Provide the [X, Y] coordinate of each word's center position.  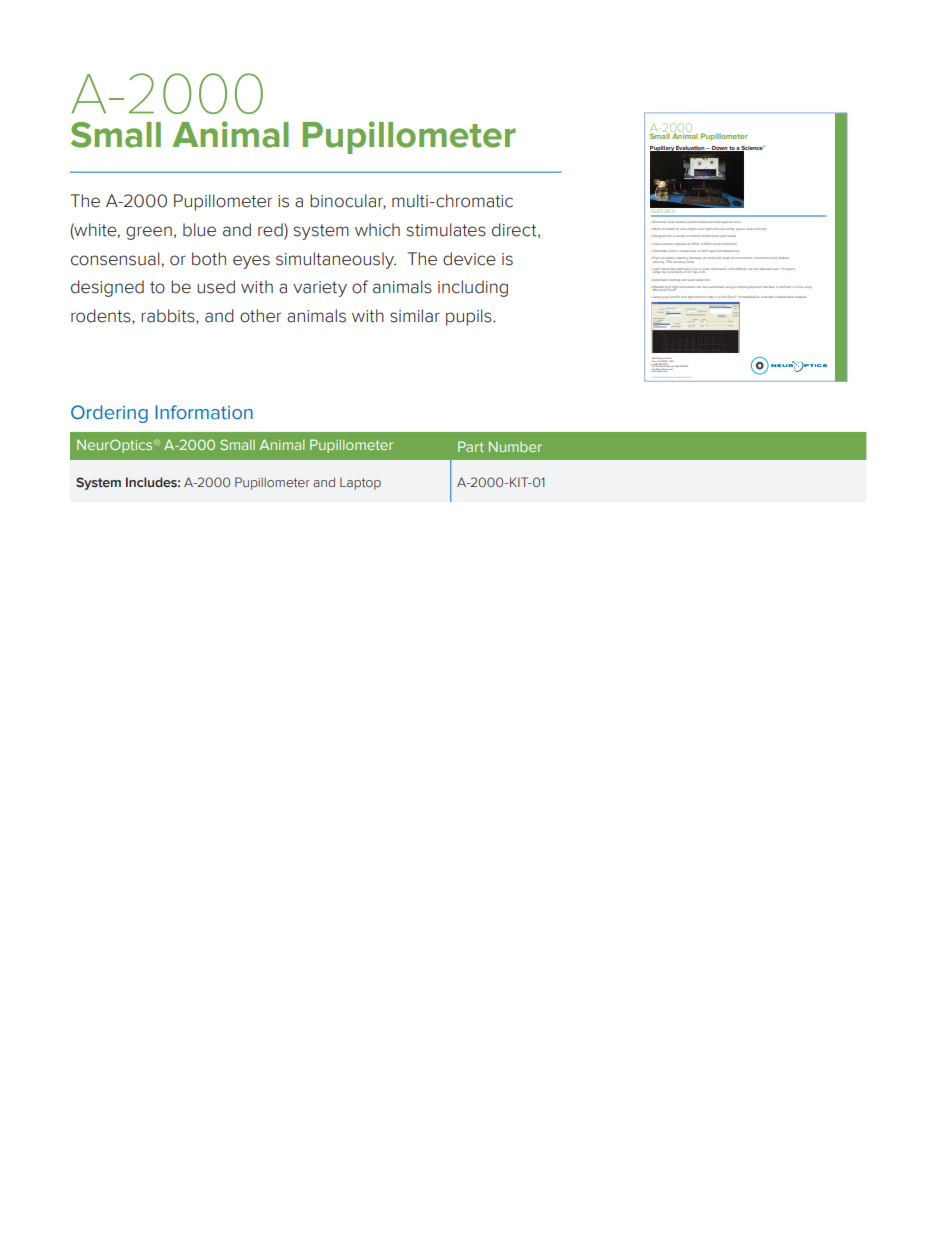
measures [706, 222]
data [711, 297]
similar [415, 316]
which [377, 230]
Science [752, 149]
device [469, 259]
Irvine [655, 361]
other [260, 316]
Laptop [360, 484]
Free [658, 367]
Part [471, 446]
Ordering [109, 414]
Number [515, 446]
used [216, 287]
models [707, 236]
